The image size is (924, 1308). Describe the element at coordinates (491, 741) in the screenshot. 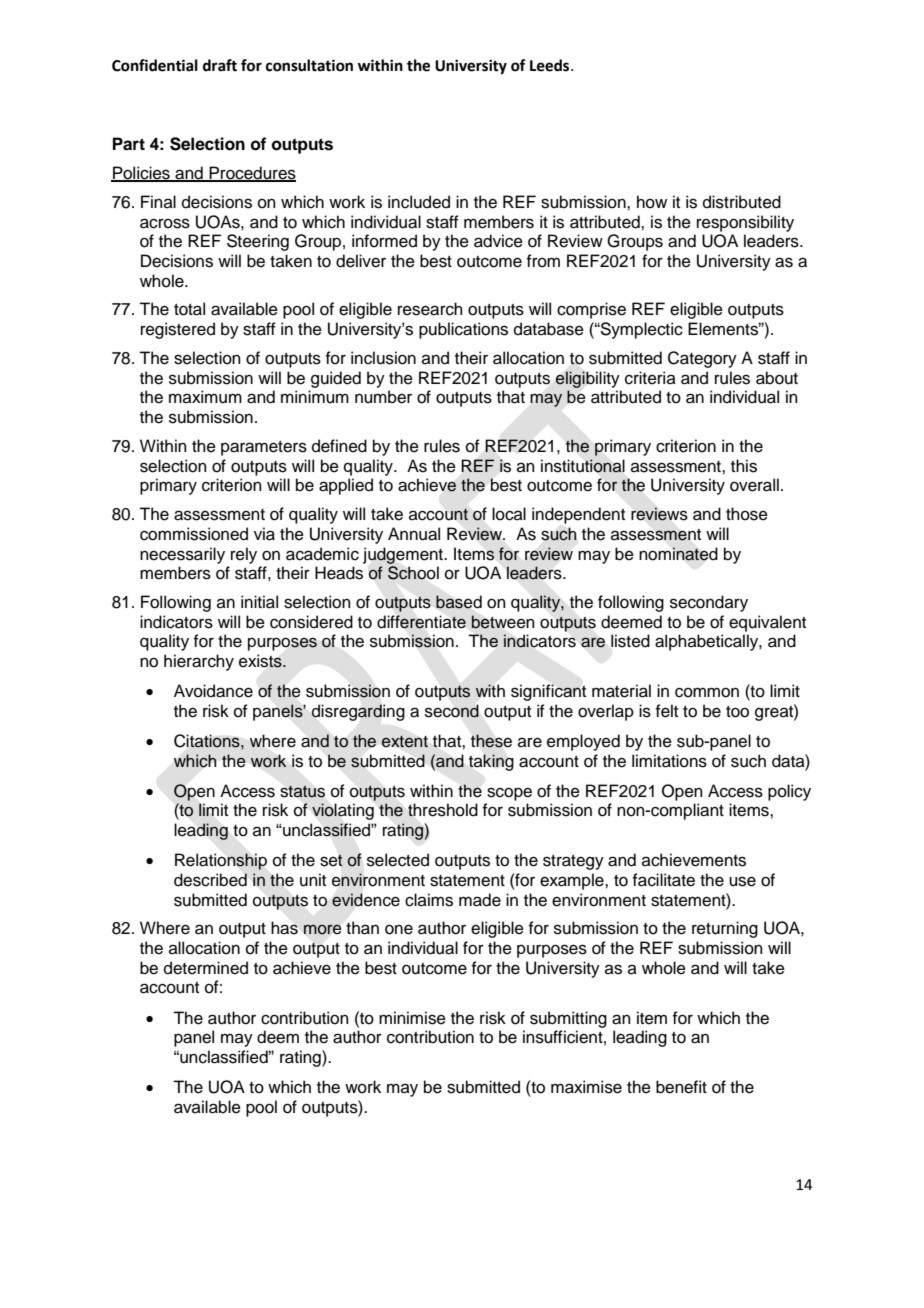

I see `these` at that location.
